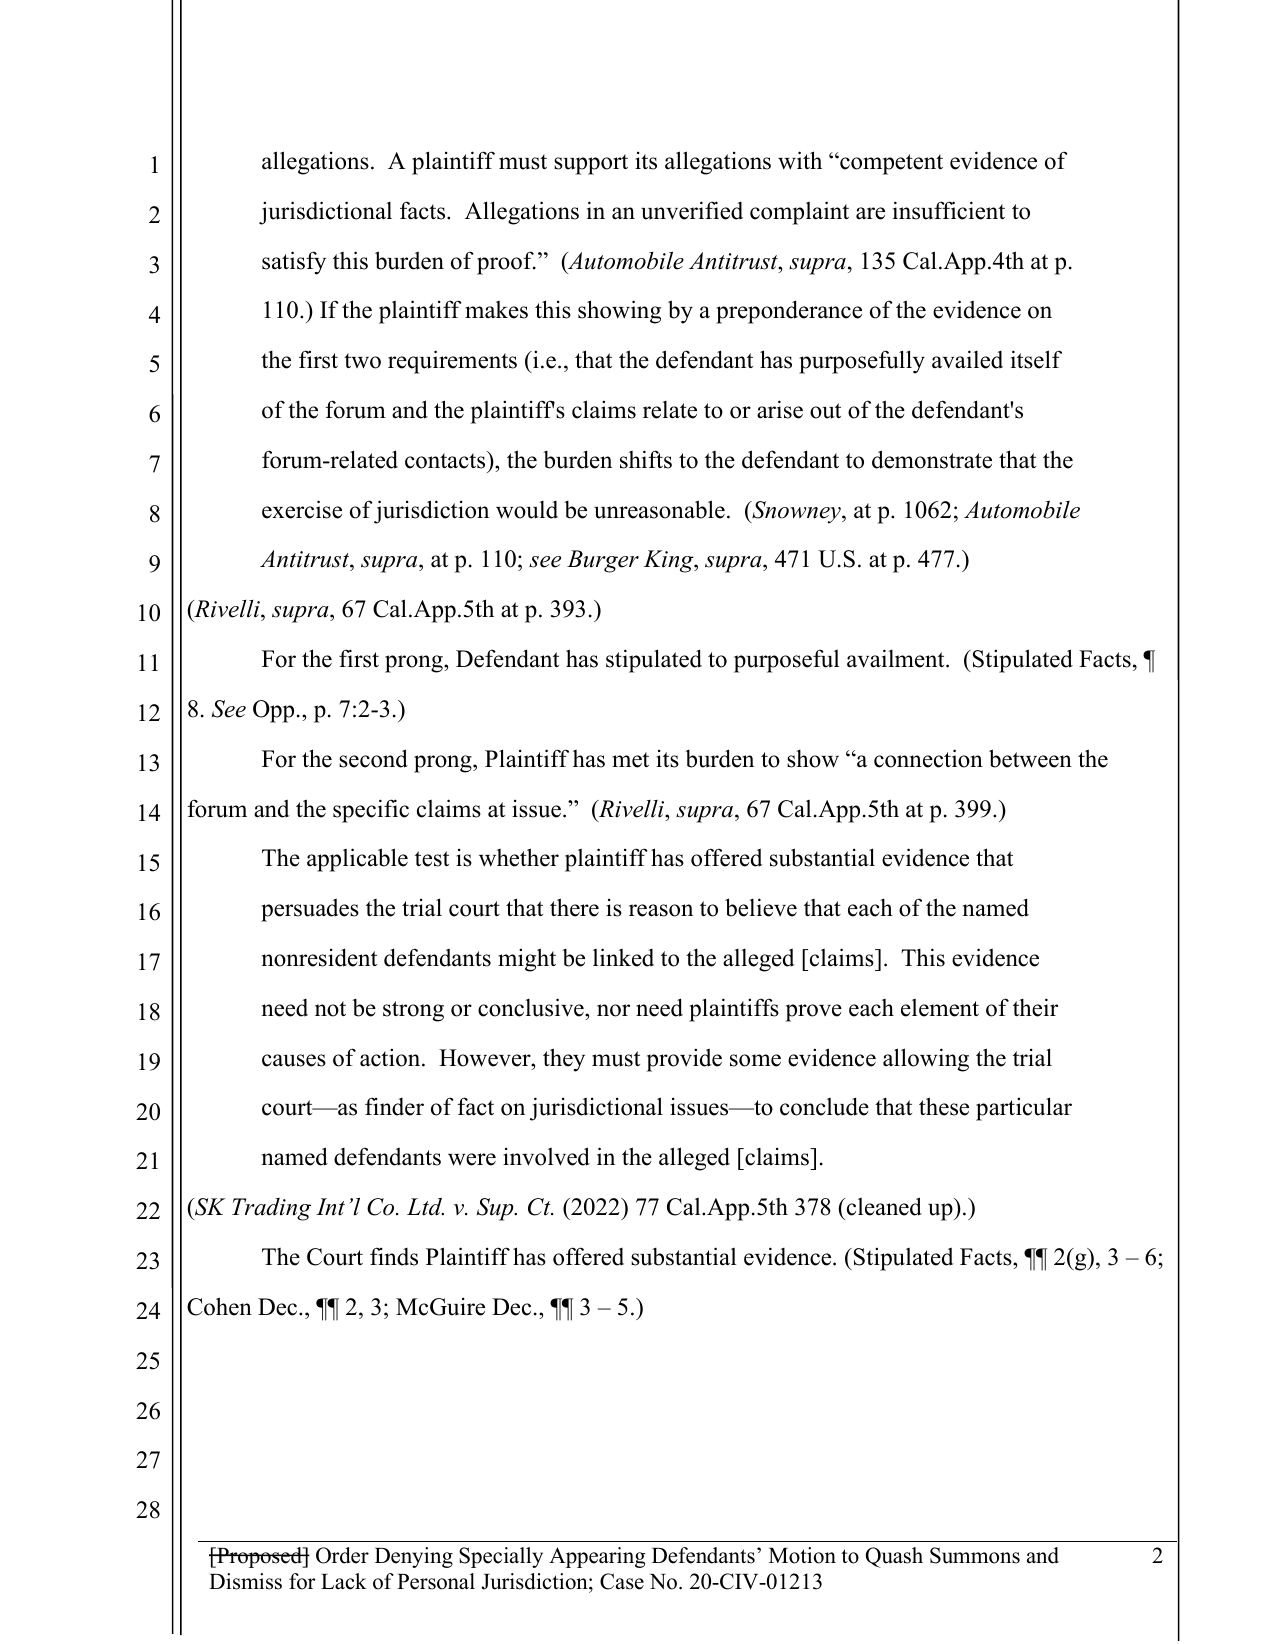  What do you see at coordinates (597, 1557) in the screenshot?
I see `Appearing` at bounding box center [597, 1557].
